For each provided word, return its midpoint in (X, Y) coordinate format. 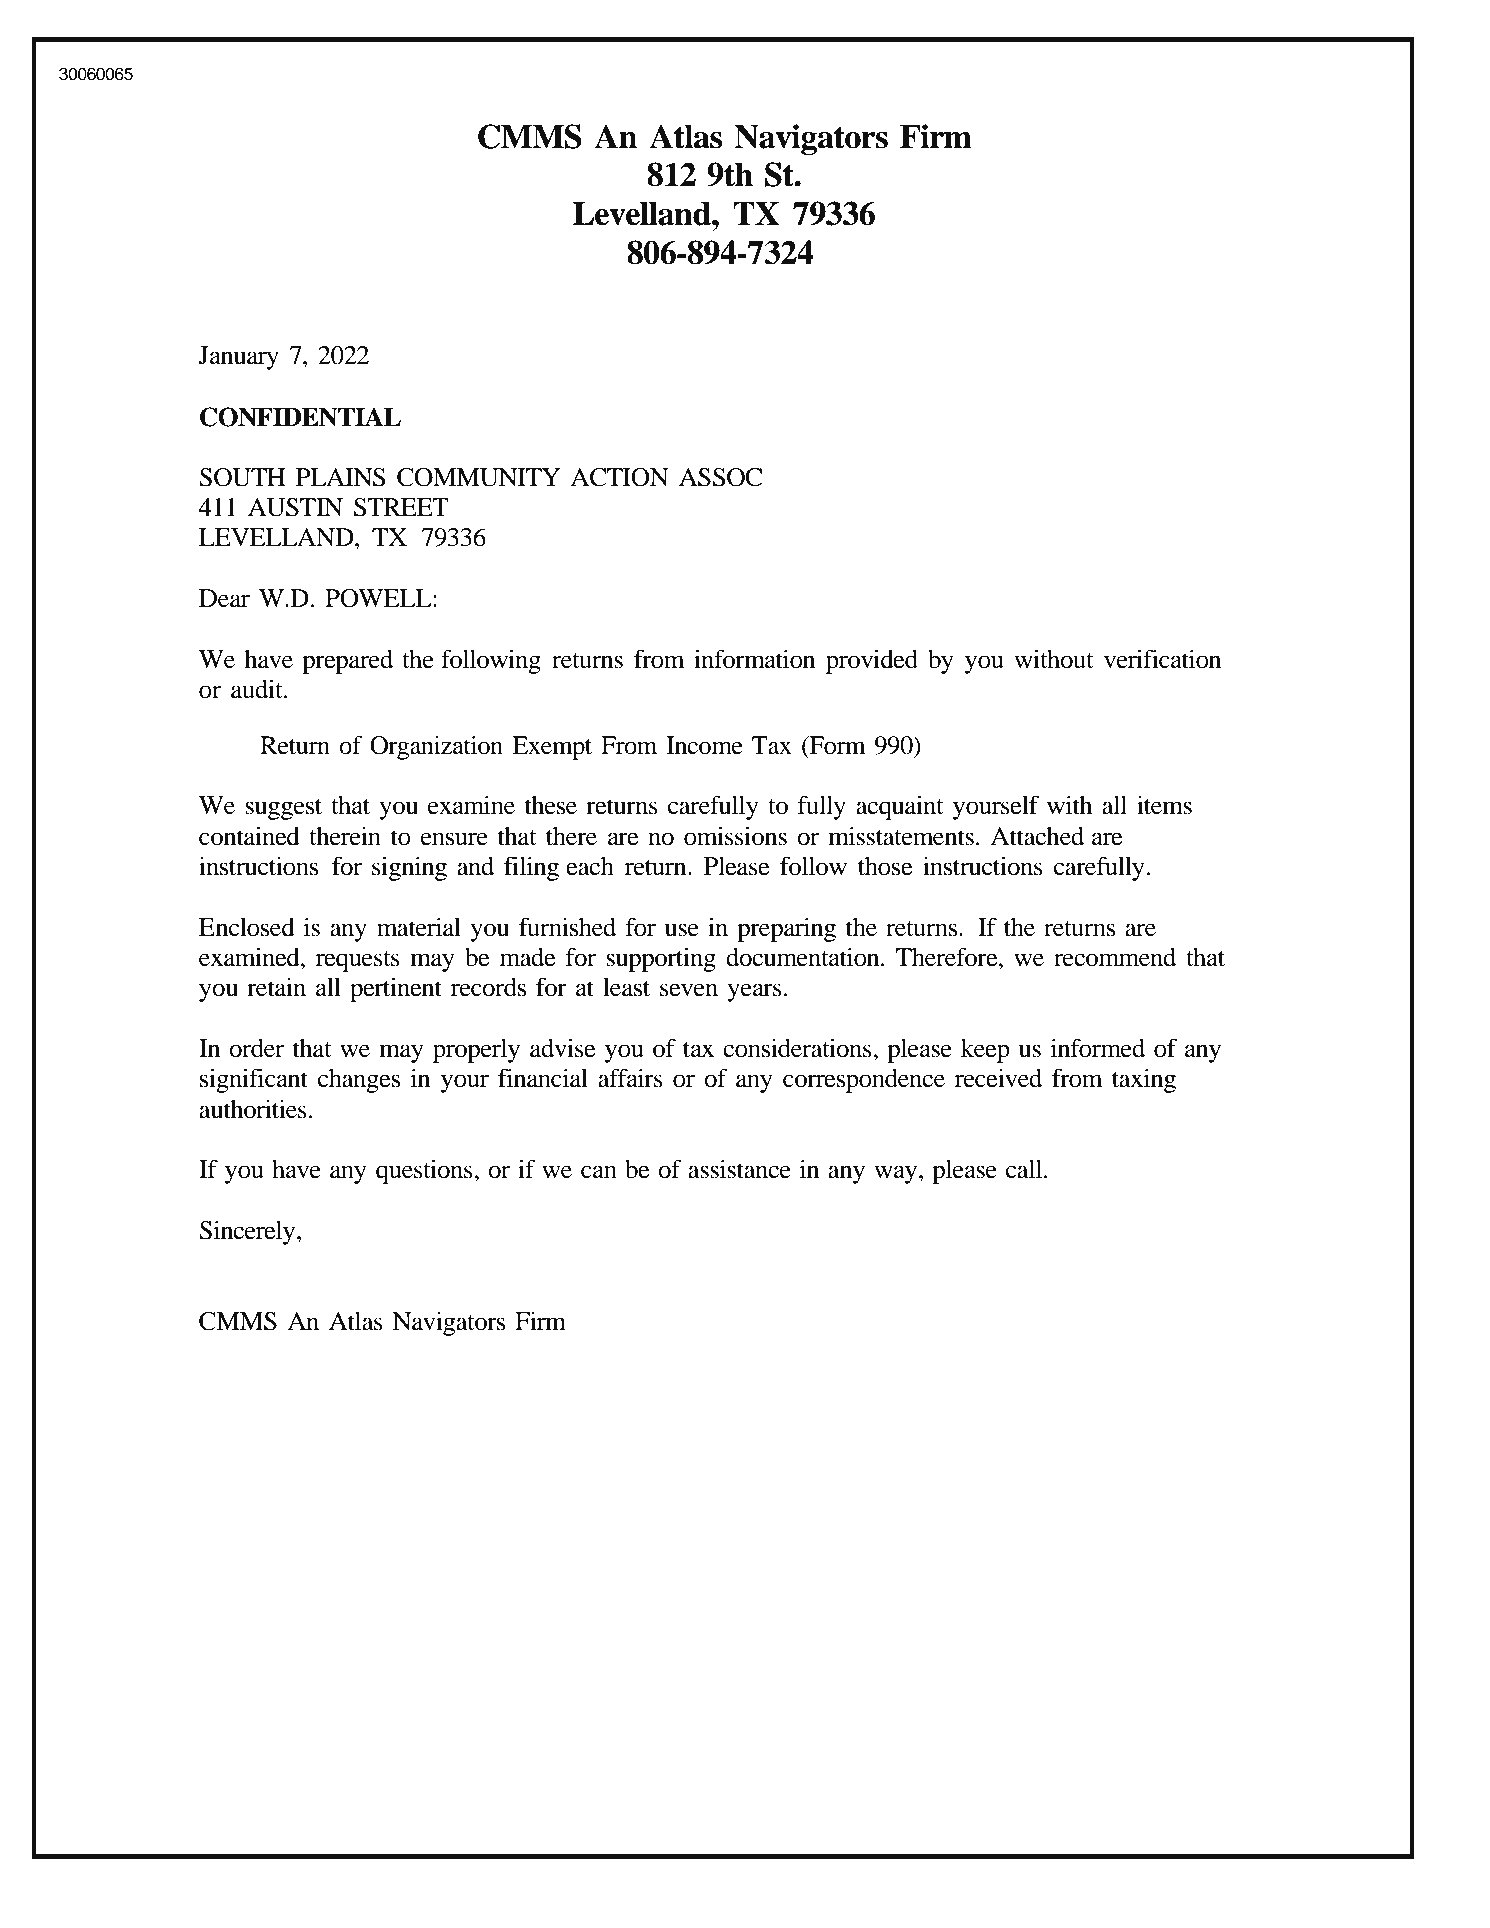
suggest (283, 809)
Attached (1037, 836)
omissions (735, 836)
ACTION (619, 477)
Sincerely (248, 1232)
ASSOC (720, 477)
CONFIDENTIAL (300, 417)
